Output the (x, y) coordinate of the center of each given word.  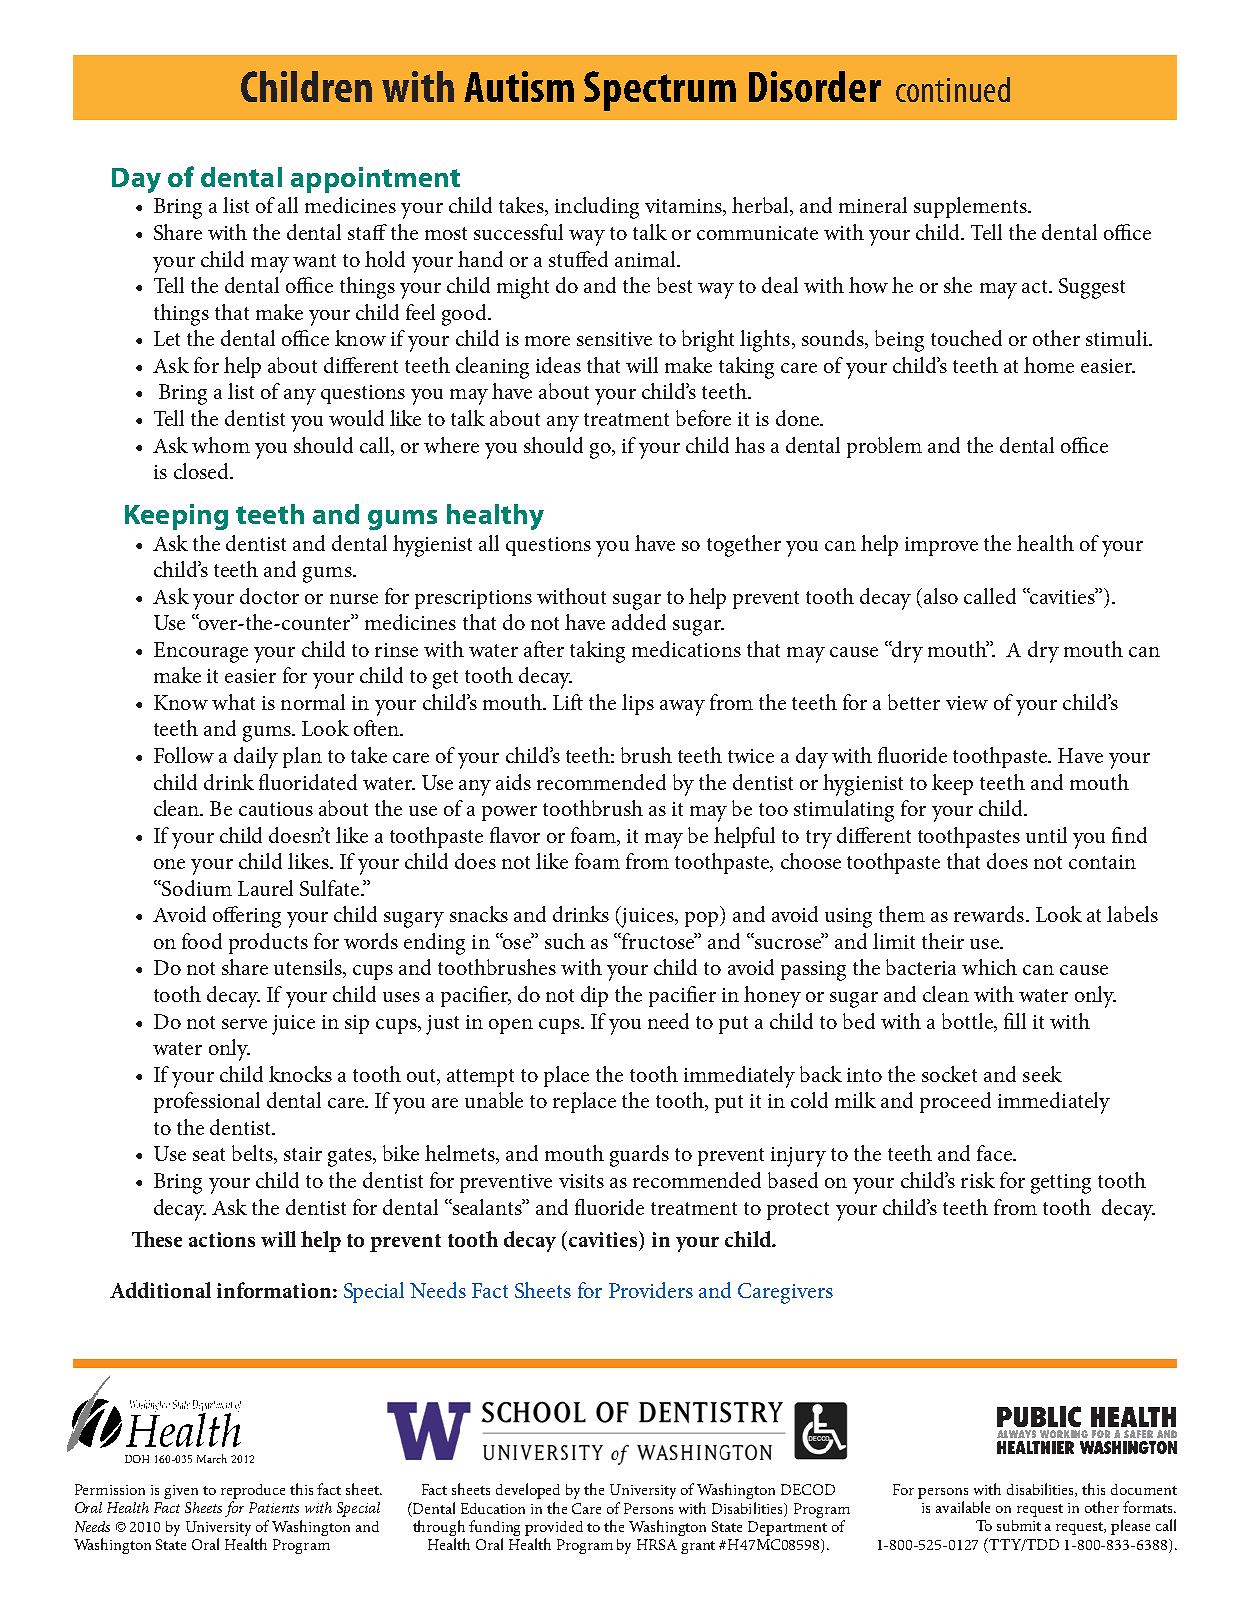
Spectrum (660, 91)
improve (941, 546)
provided (554, 1528)
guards (639, 1156)
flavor (515, 835)
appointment (375, 180)
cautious (276, 809)
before (703, 418)
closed (202, 471)
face (995, 1153)
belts (253, 1154)
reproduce (253, 1491)
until (1046, 835)
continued (953, 89)
